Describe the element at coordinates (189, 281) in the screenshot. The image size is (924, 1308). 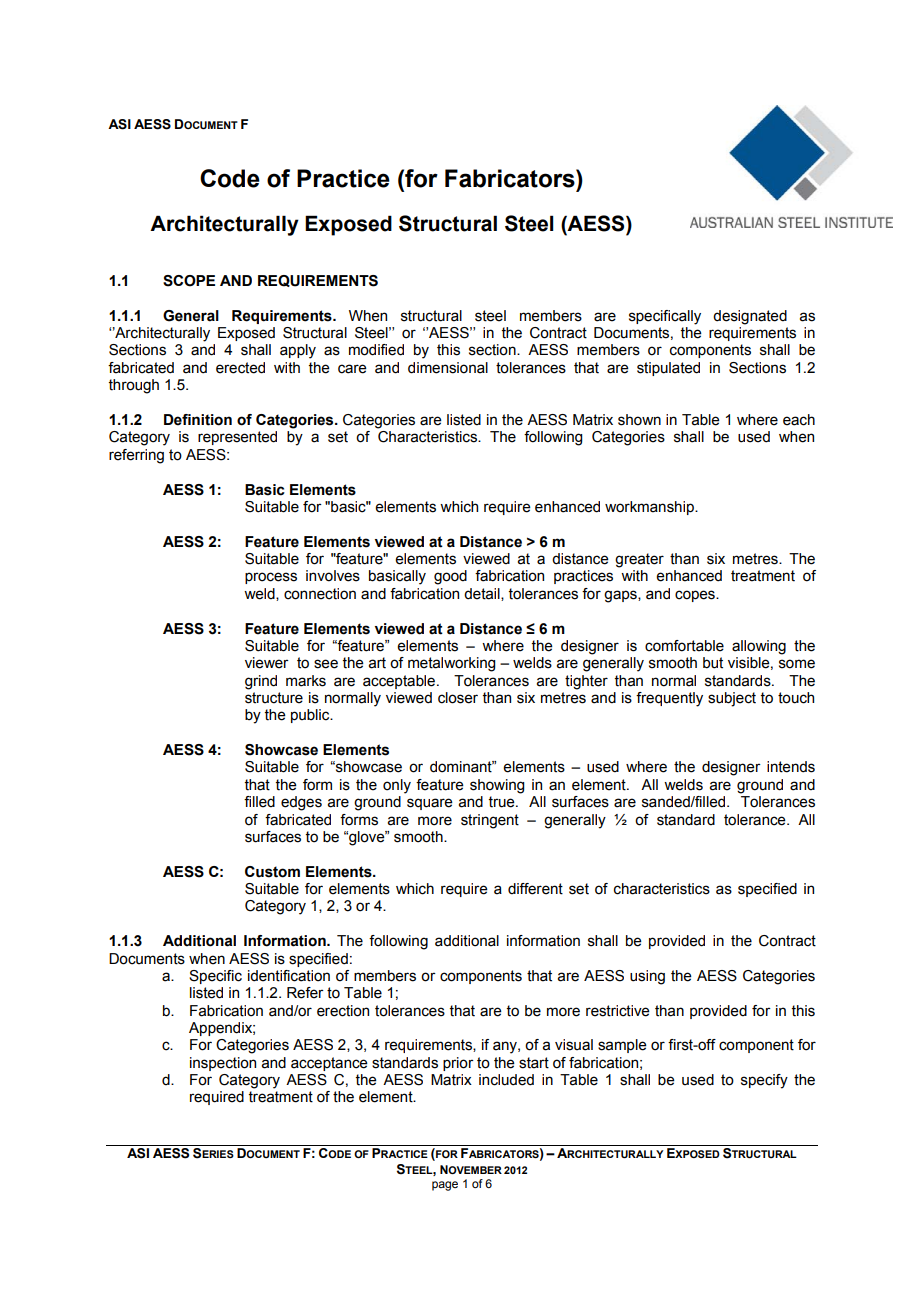
I see `SCOPE` at that location.
